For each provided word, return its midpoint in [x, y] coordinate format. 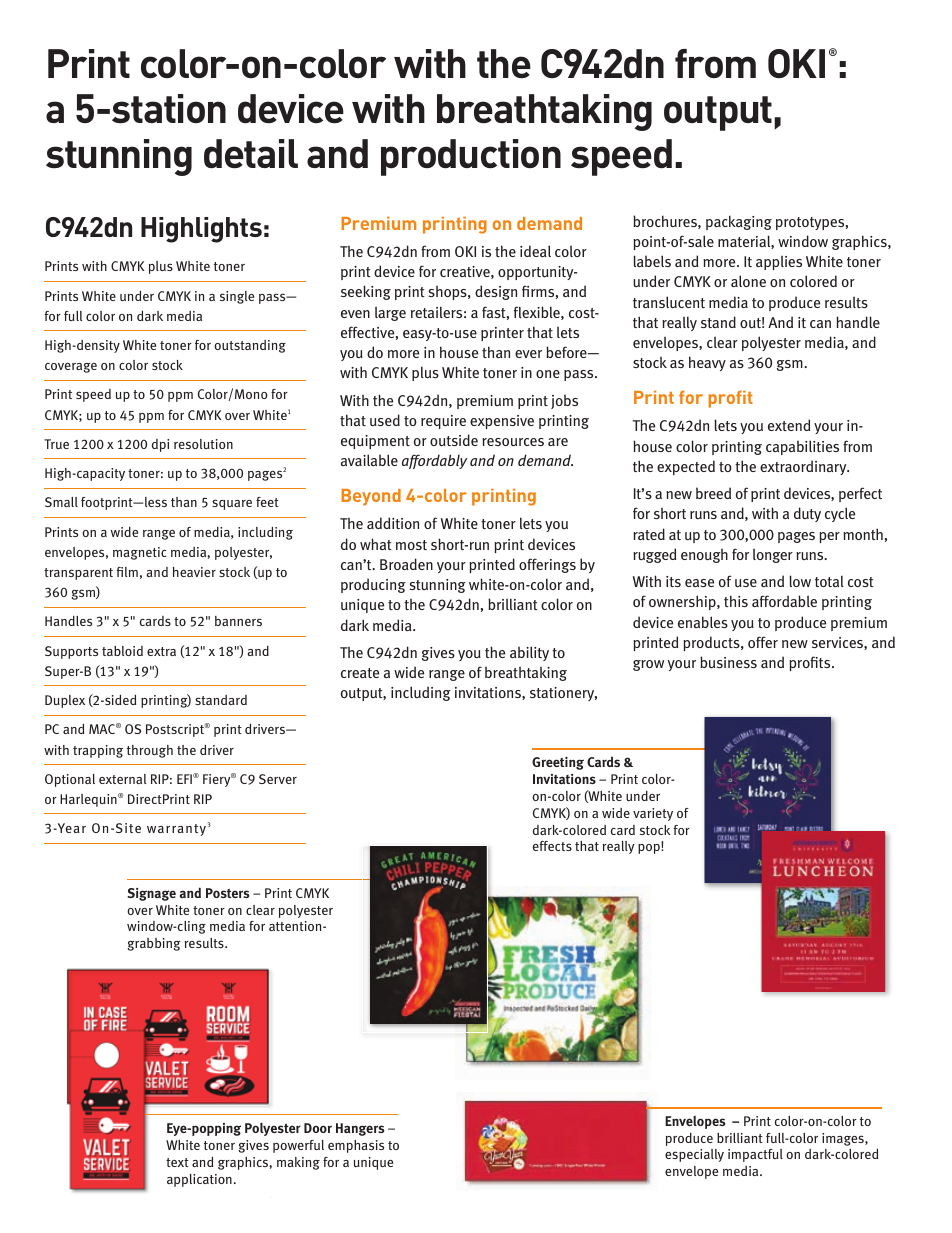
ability [529, 653]
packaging [739, 222]
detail [251, 153]
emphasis [356, 1146]
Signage [151, 894]
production [471, 157]
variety [653, 814]
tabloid [122, 651]
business [728, 662]
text [177, 1162]
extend [789, 425]
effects [552, 846]
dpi [160, 445]
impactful [755, 1155]
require [443, 422]
